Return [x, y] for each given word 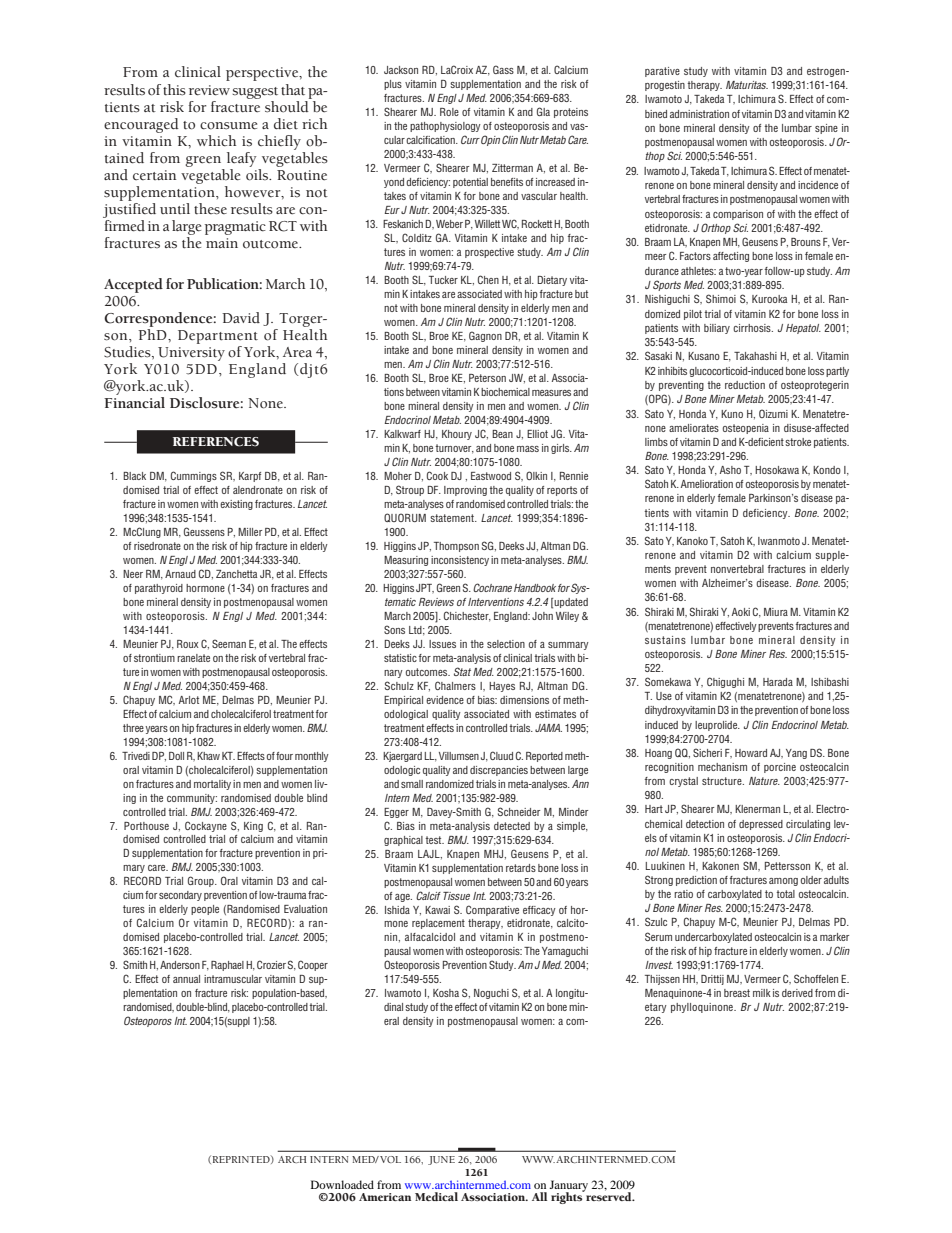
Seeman [229, 643]
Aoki [741, 612]
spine [826, 129]
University [191, 354]
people [205, 910]
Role [449, 112]
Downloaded [342, 1184]
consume [228, 126]
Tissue [456, 896]
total [785, 894]
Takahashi [755, 356]
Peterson [487, 378]
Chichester [467, 616]
